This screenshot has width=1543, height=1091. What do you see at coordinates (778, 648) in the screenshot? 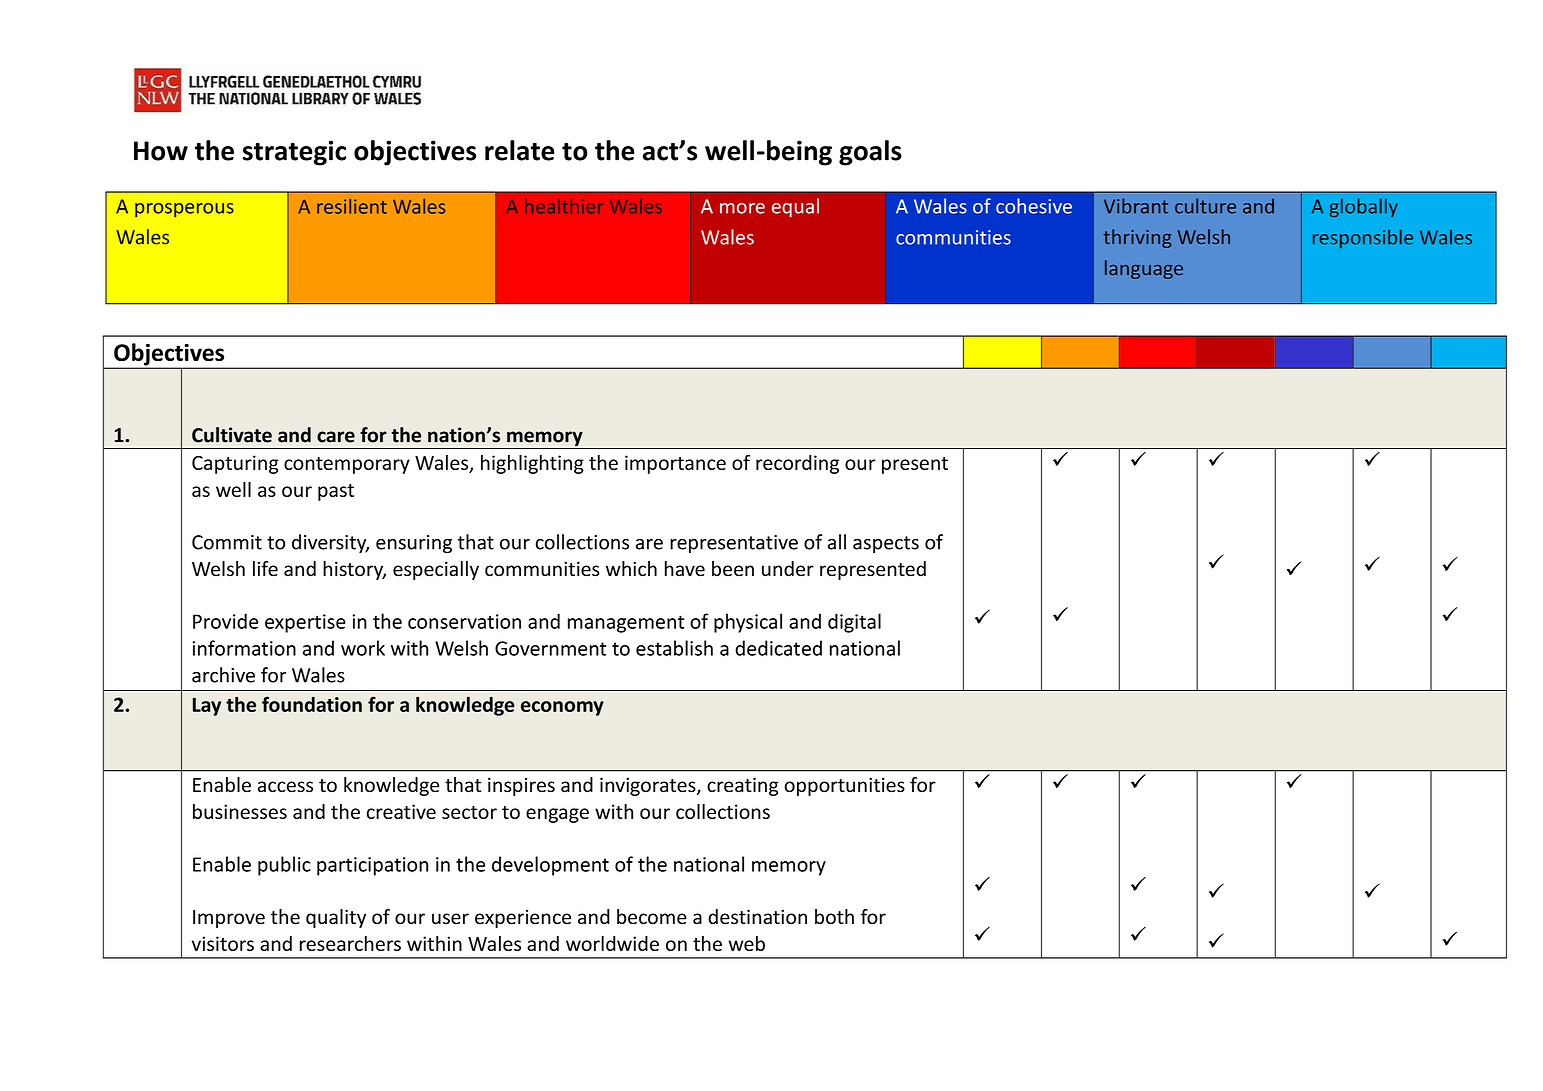
I see `dedicated` at bounding box center [778, 648].
